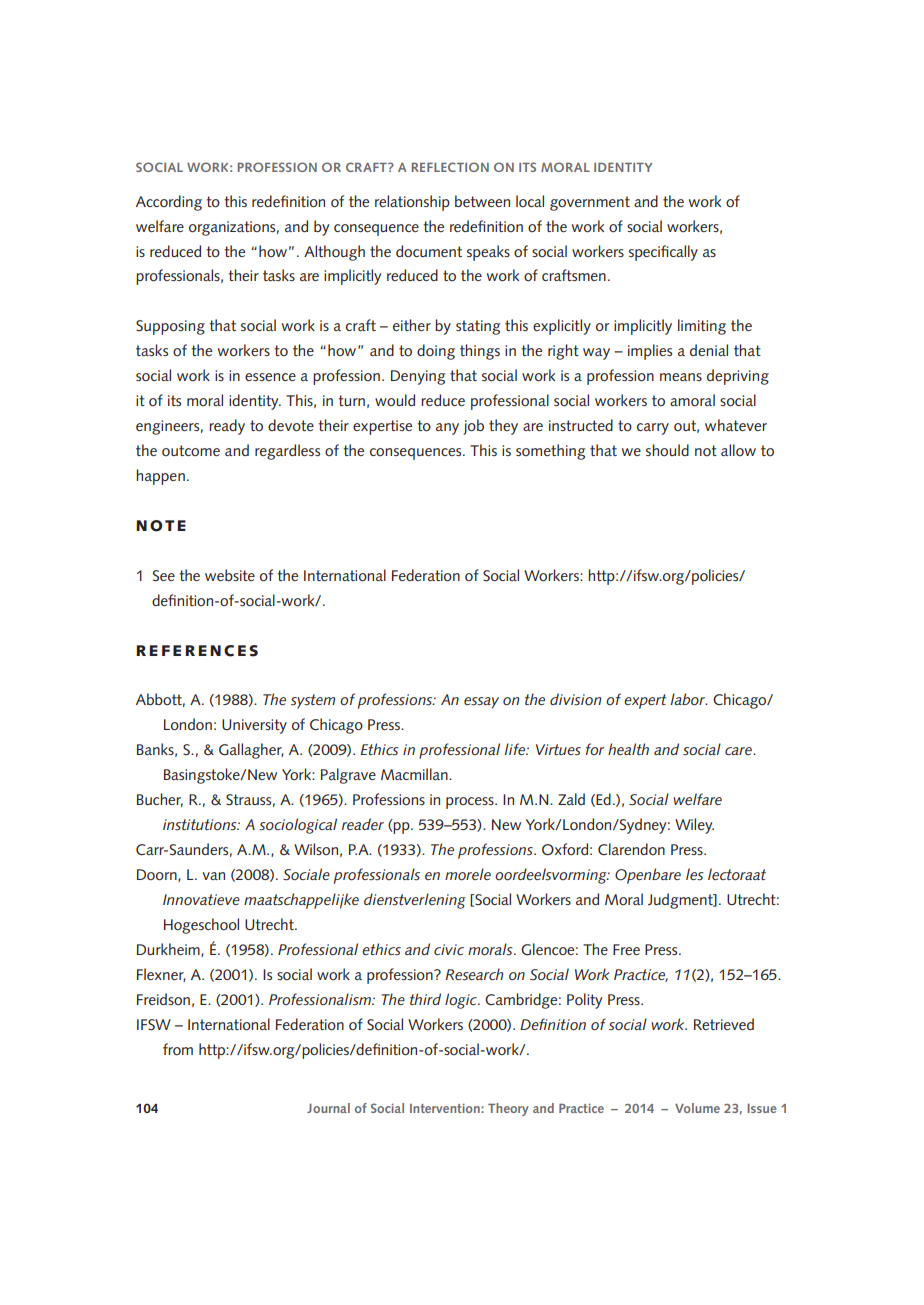 The width and height of the page is (924, 1305). Describe the element at coordinates (197, 651) in the page. I see `REFERENCES` at that location.
